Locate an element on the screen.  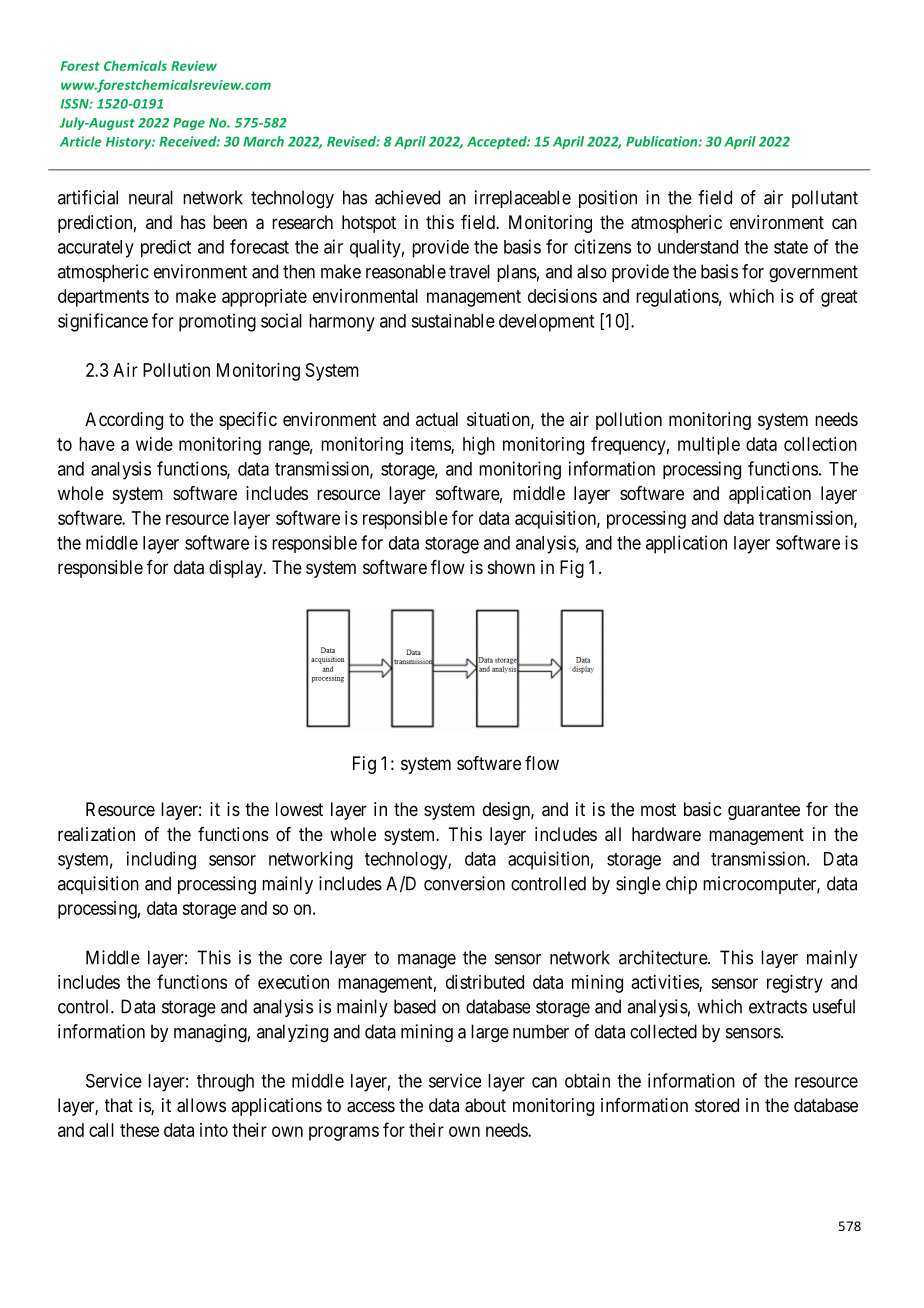
Page is located at coordinates (189, 124).
